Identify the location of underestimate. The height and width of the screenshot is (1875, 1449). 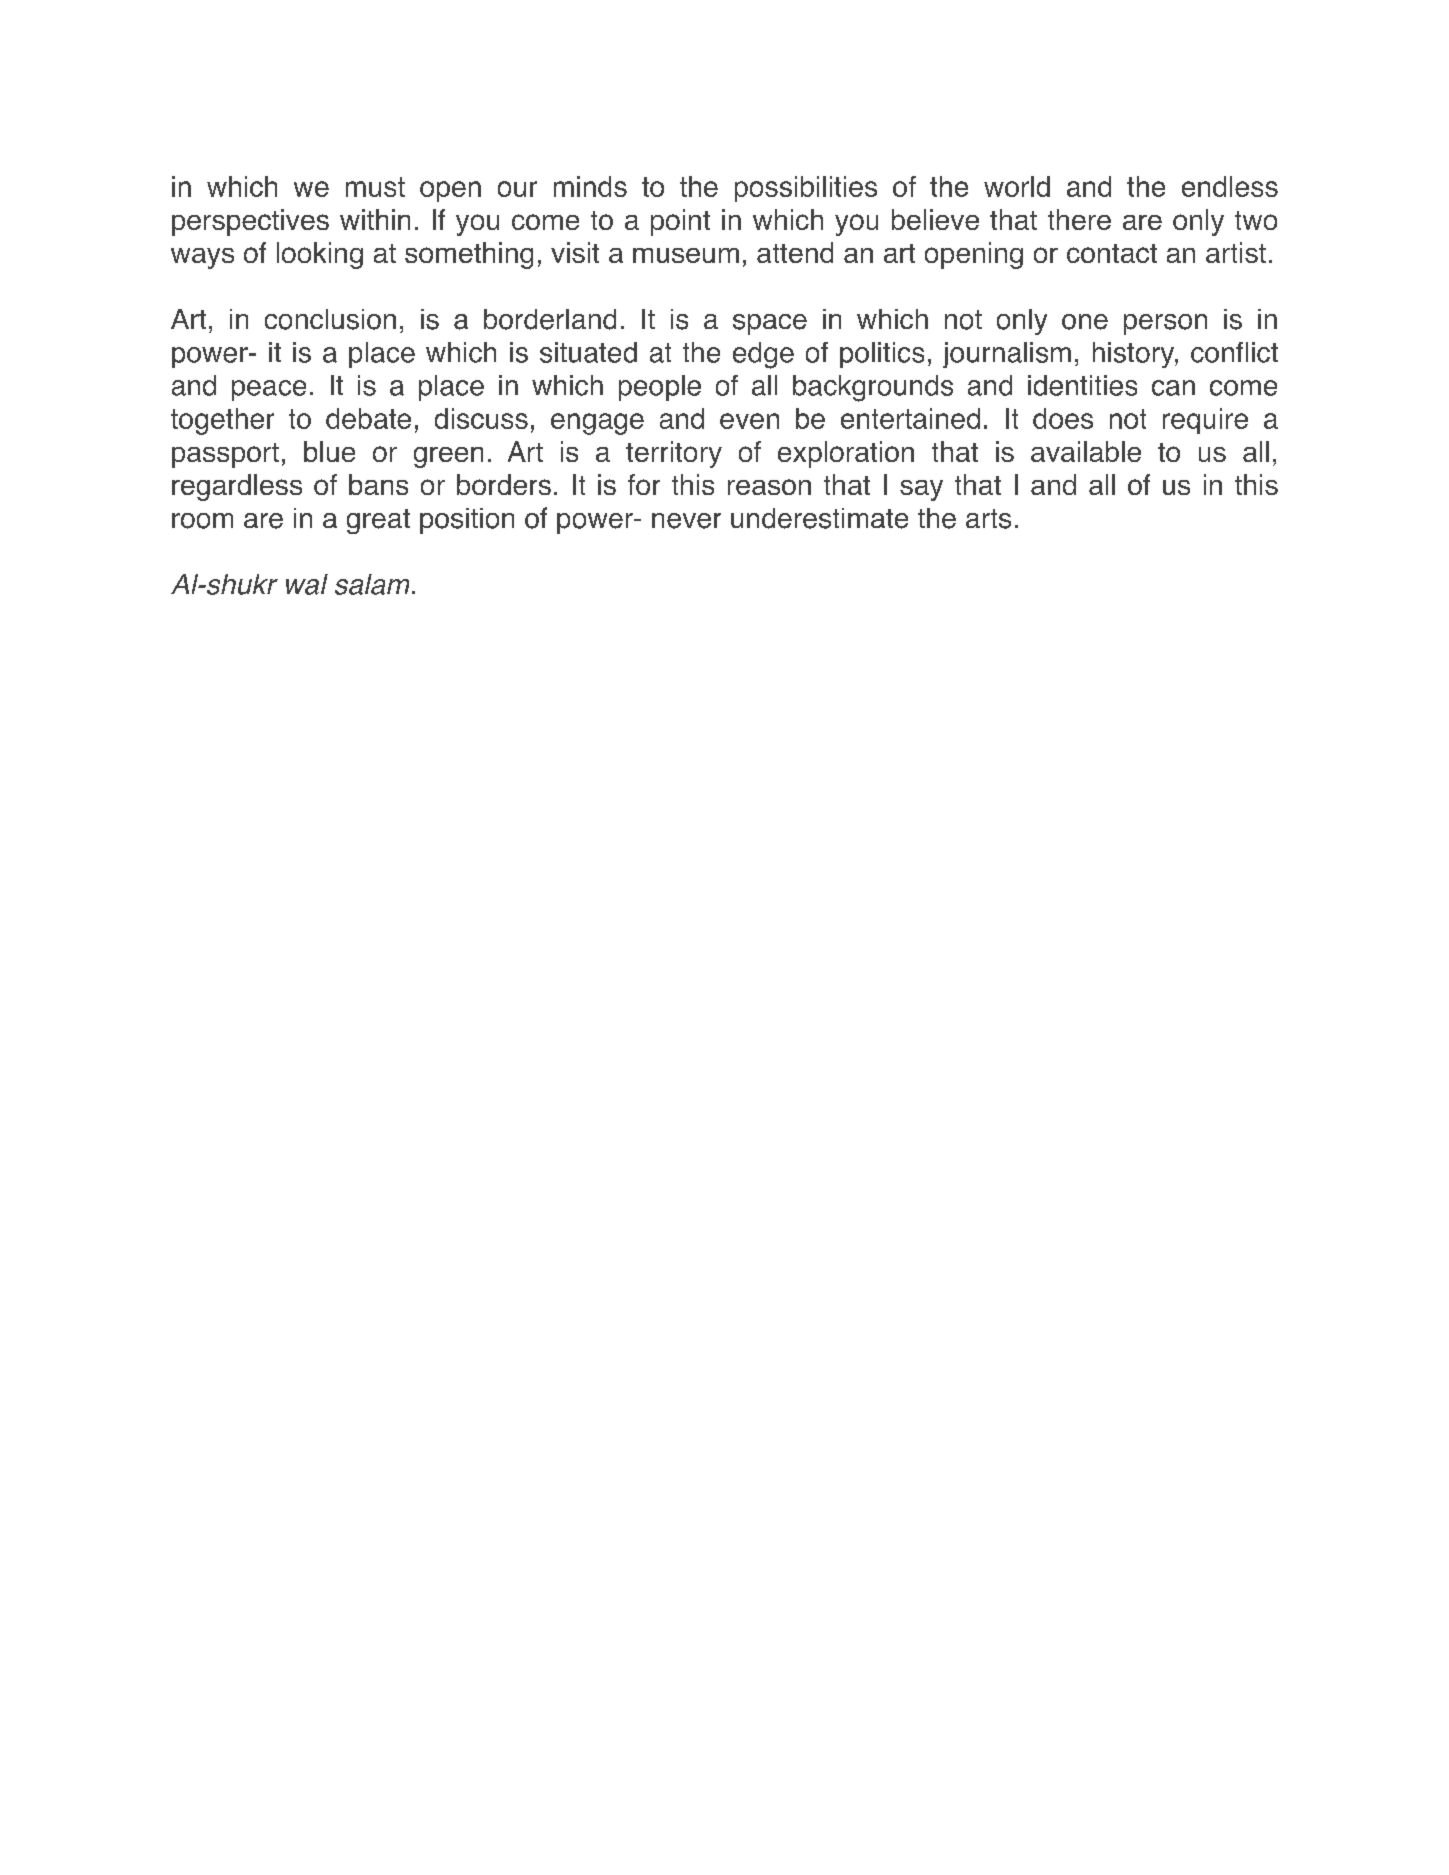
(819, 518).
